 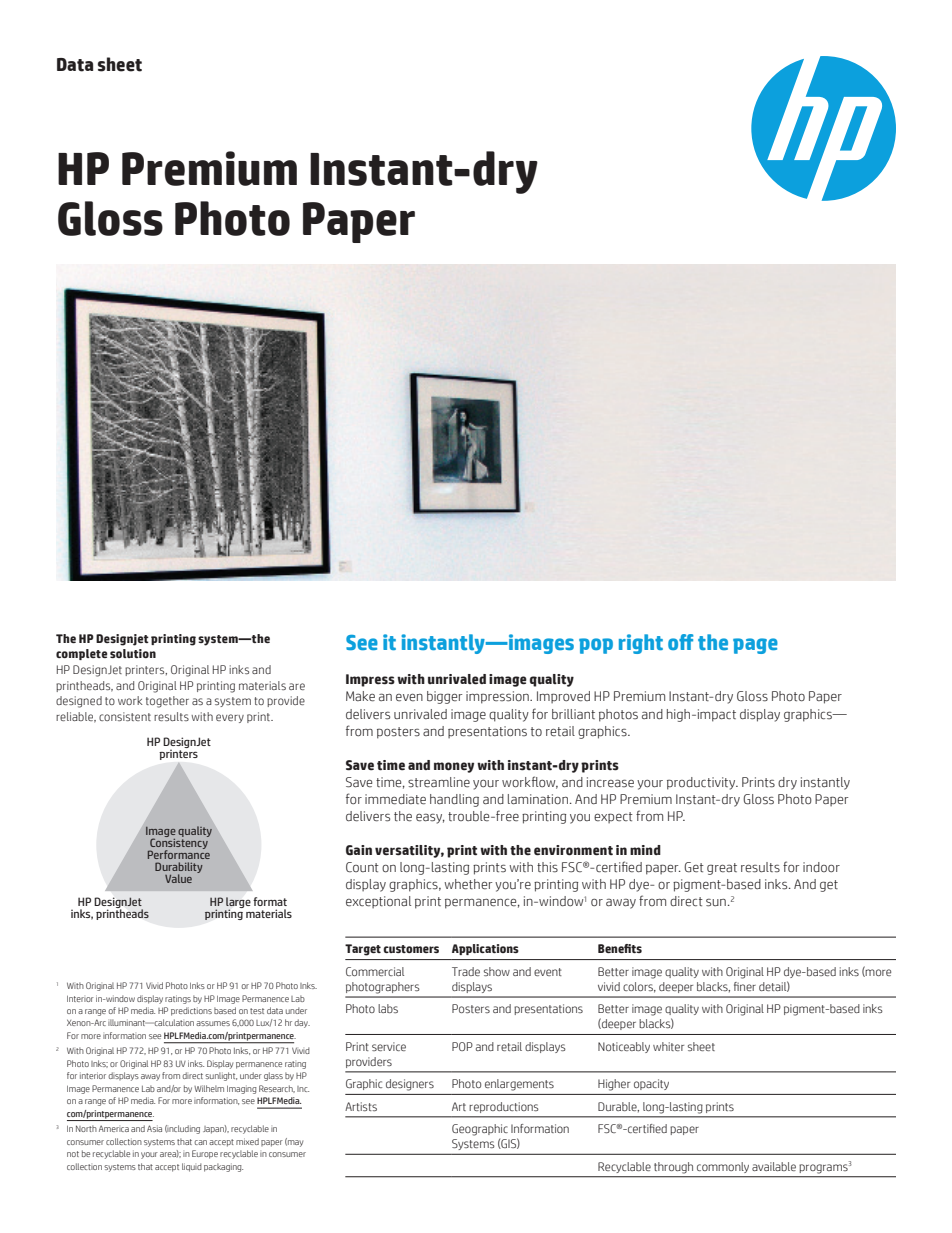 What do you see at coordinates (205, 1154) in the document?
I see `Europe` at bounding box center [205, 1154].
